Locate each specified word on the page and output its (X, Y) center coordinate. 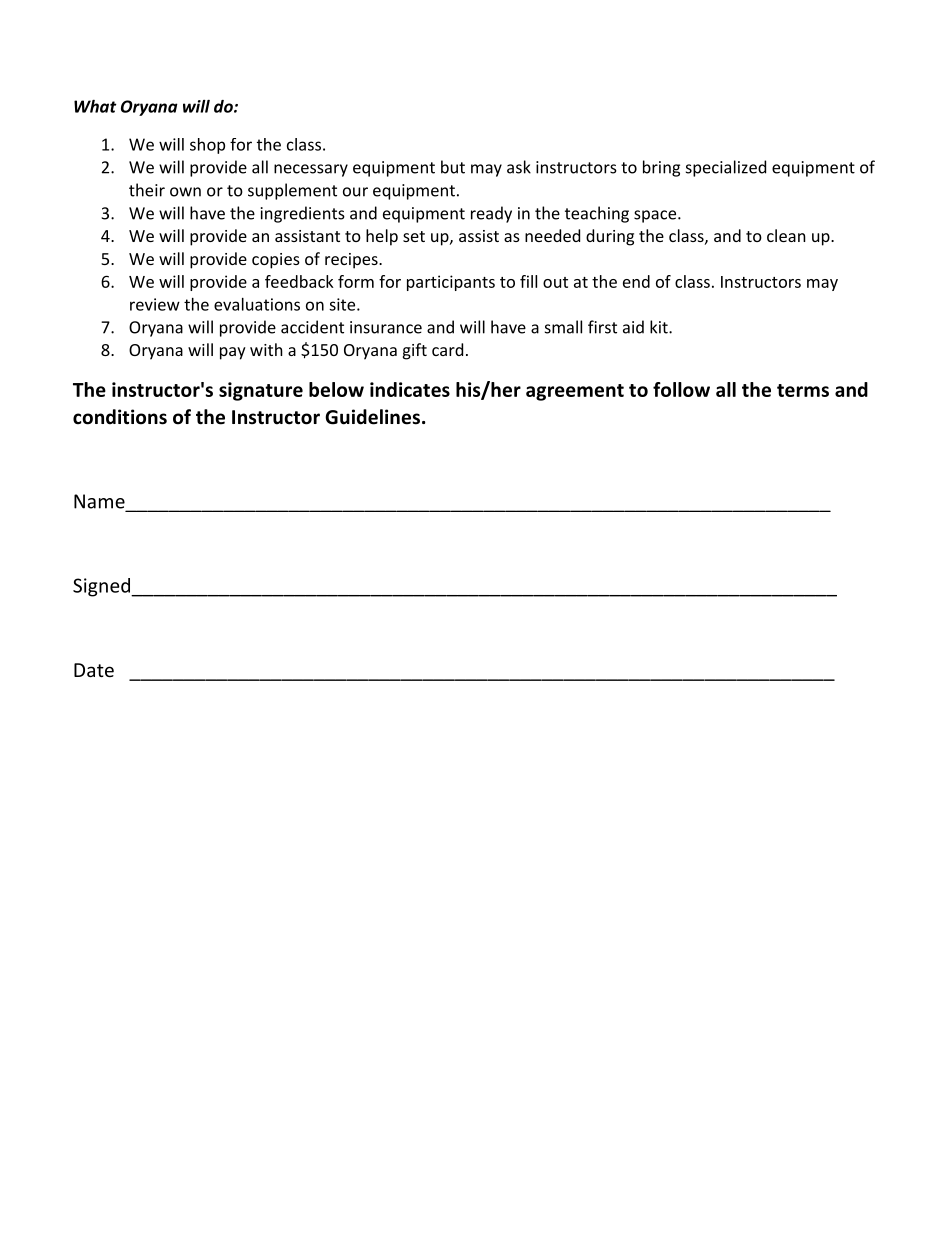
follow (681, 389)
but (453, 167)
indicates (410, 389)
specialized (726, 168)
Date (94, 670)
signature (261, 391)
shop (207, 146)
